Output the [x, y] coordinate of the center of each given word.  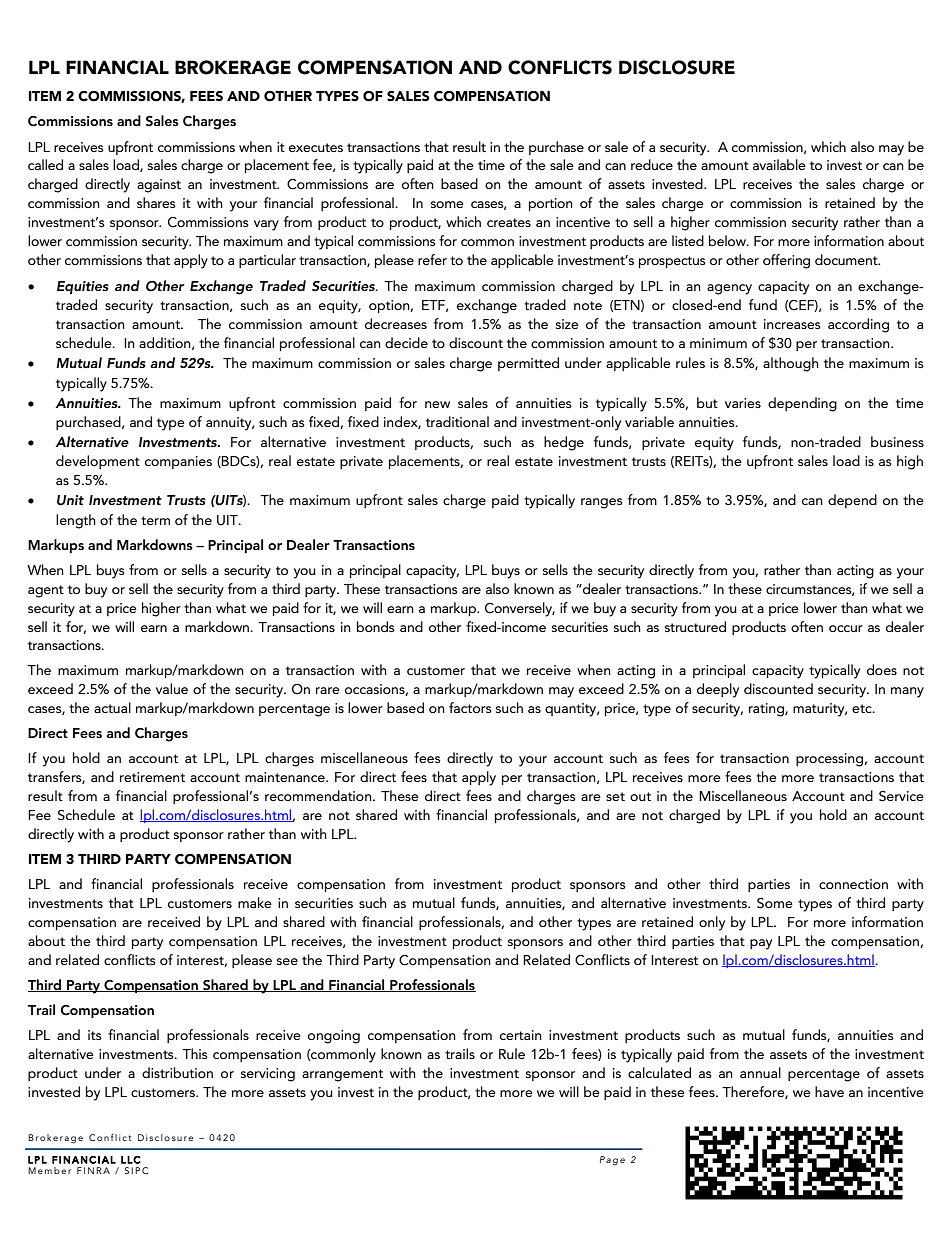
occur [846, 628]
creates [509, 222]
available [779, 164]
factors [470, 707]
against [159, 186]
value [172, 688]
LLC [131, 1160]
